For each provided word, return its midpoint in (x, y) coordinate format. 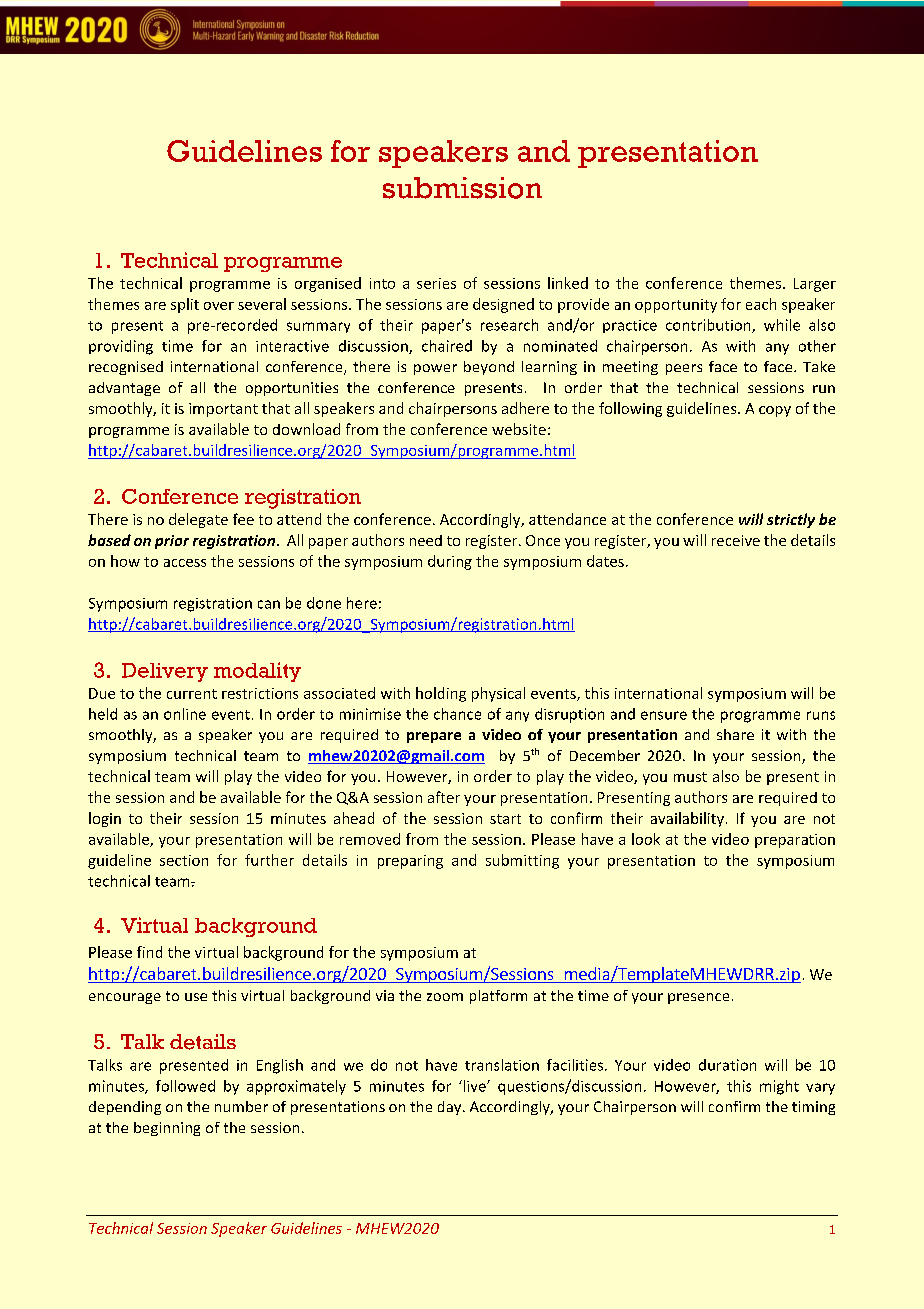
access (185, 563)
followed (185, 1086)
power (435, 369)
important (223, 410)
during (450, 562)
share (735, 734)
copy (775, 411)
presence (698, 998)
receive (736, 540)
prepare (434, 737)
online (185, 714)
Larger (815, 285)
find (149, 952)
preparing (410, 862)
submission (462, 188)
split (185, 305)
